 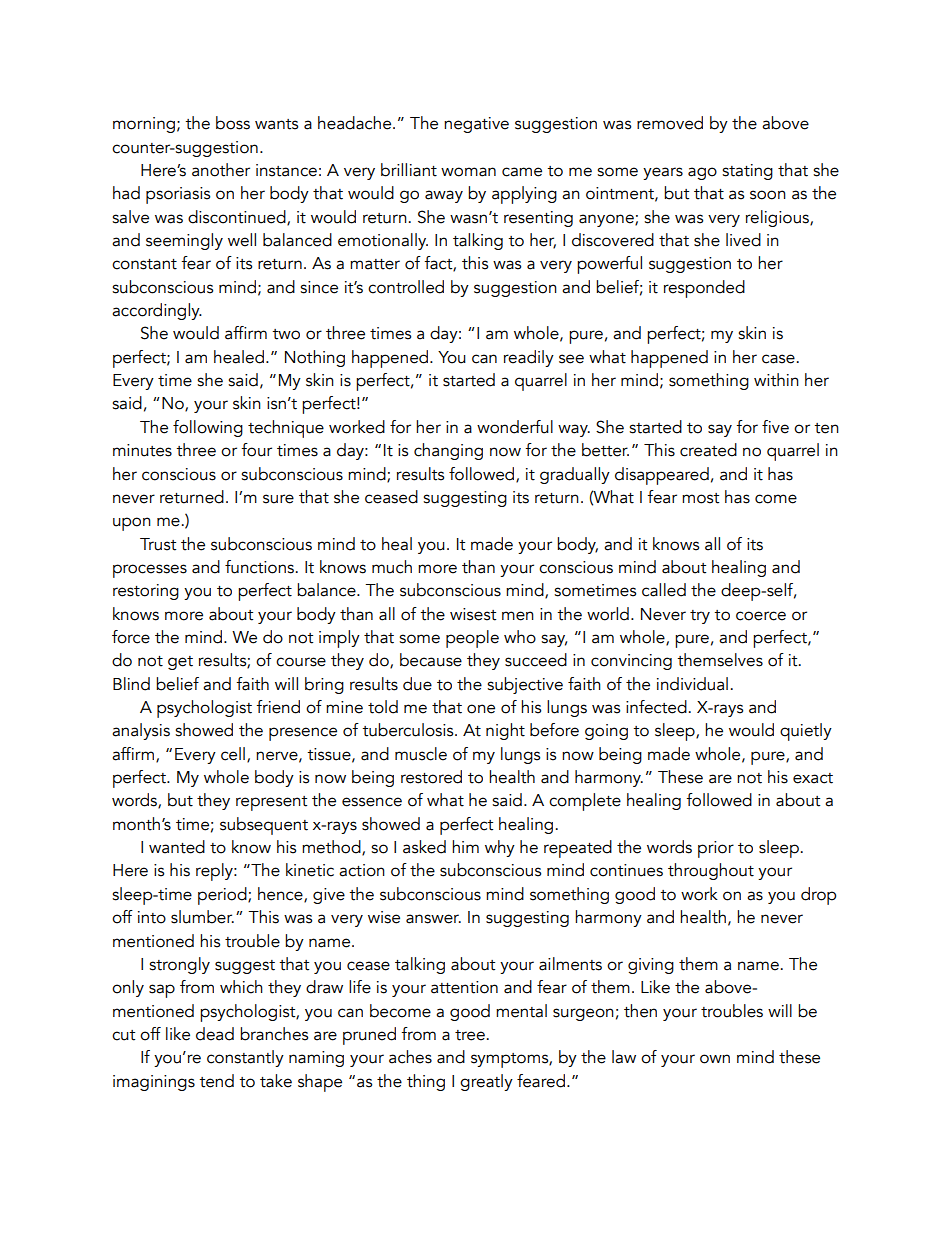 What do you see at coordinates (221, 170) in the page?
I see `another` at bounding box center [221, 170].
